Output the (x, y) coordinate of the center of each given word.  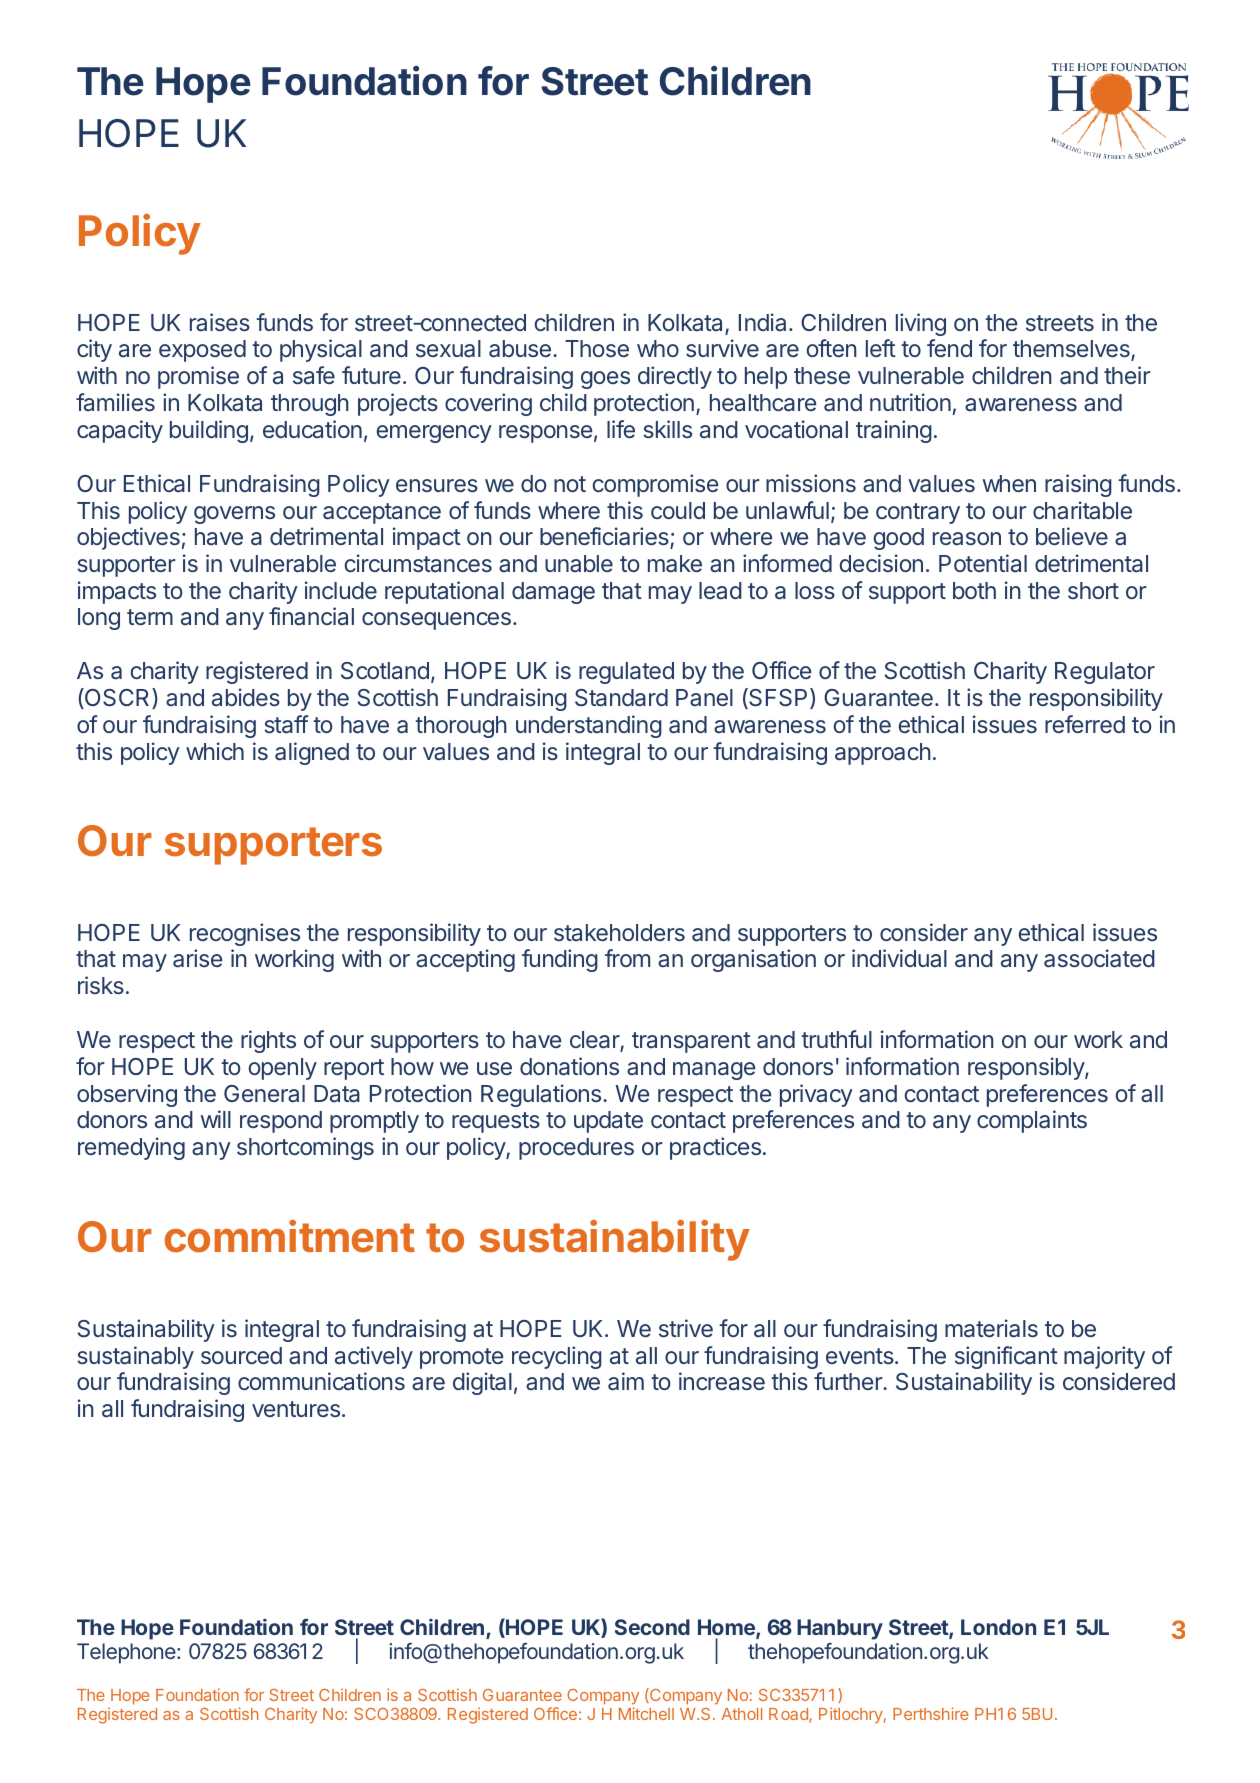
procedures (576, 1149)
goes (605, 380)
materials (991, 1328)
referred (1085, 724)
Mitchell (646, 1713)
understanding (589, 726)
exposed (202, 351)
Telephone (127, 1653)
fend (949, 348)
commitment (290, 1236)
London (998, 1627)
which (215, 751)
